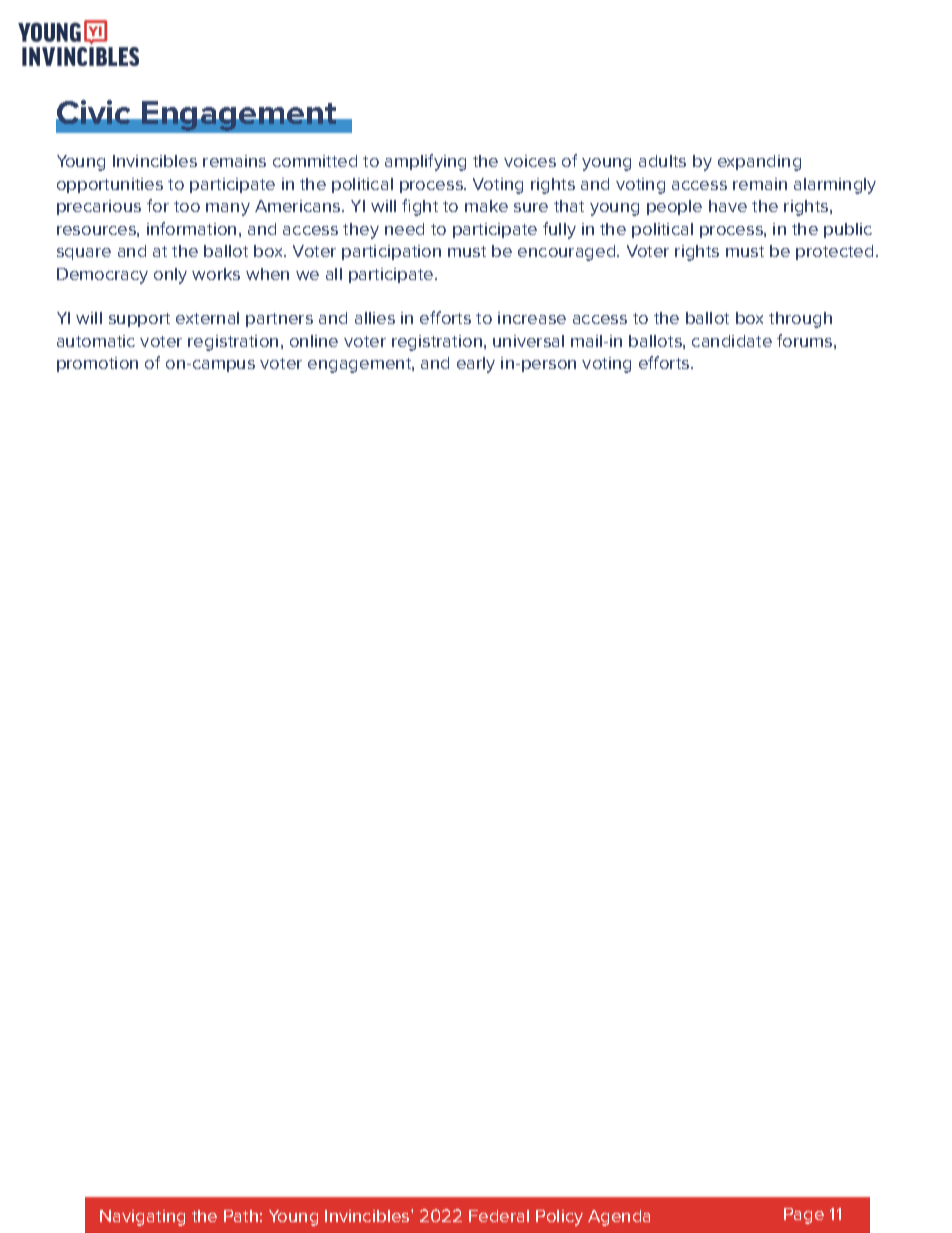 The height and width of the page is (1233, 952). Describe the element at coordinates (97, 364) in the page. I see `promotion` at that location.
